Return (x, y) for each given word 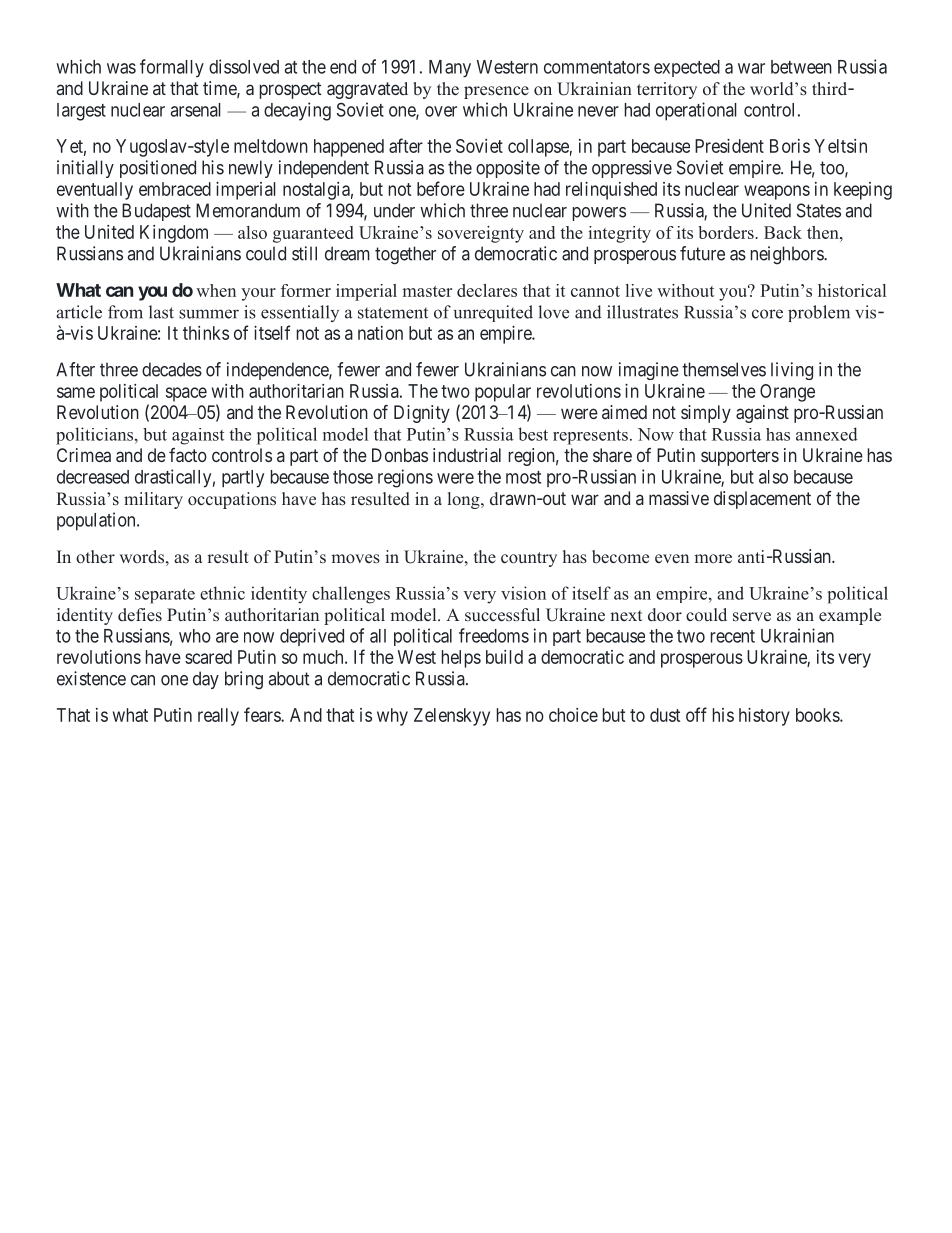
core (767, 314)
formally (172, 68)
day (206, 680)
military (153, 500)
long (465, 500)
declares (487, 290)
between (801, 67)
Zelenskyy (452, 717)
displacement (762, 500)
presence (496, 92)
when (216, 290)
